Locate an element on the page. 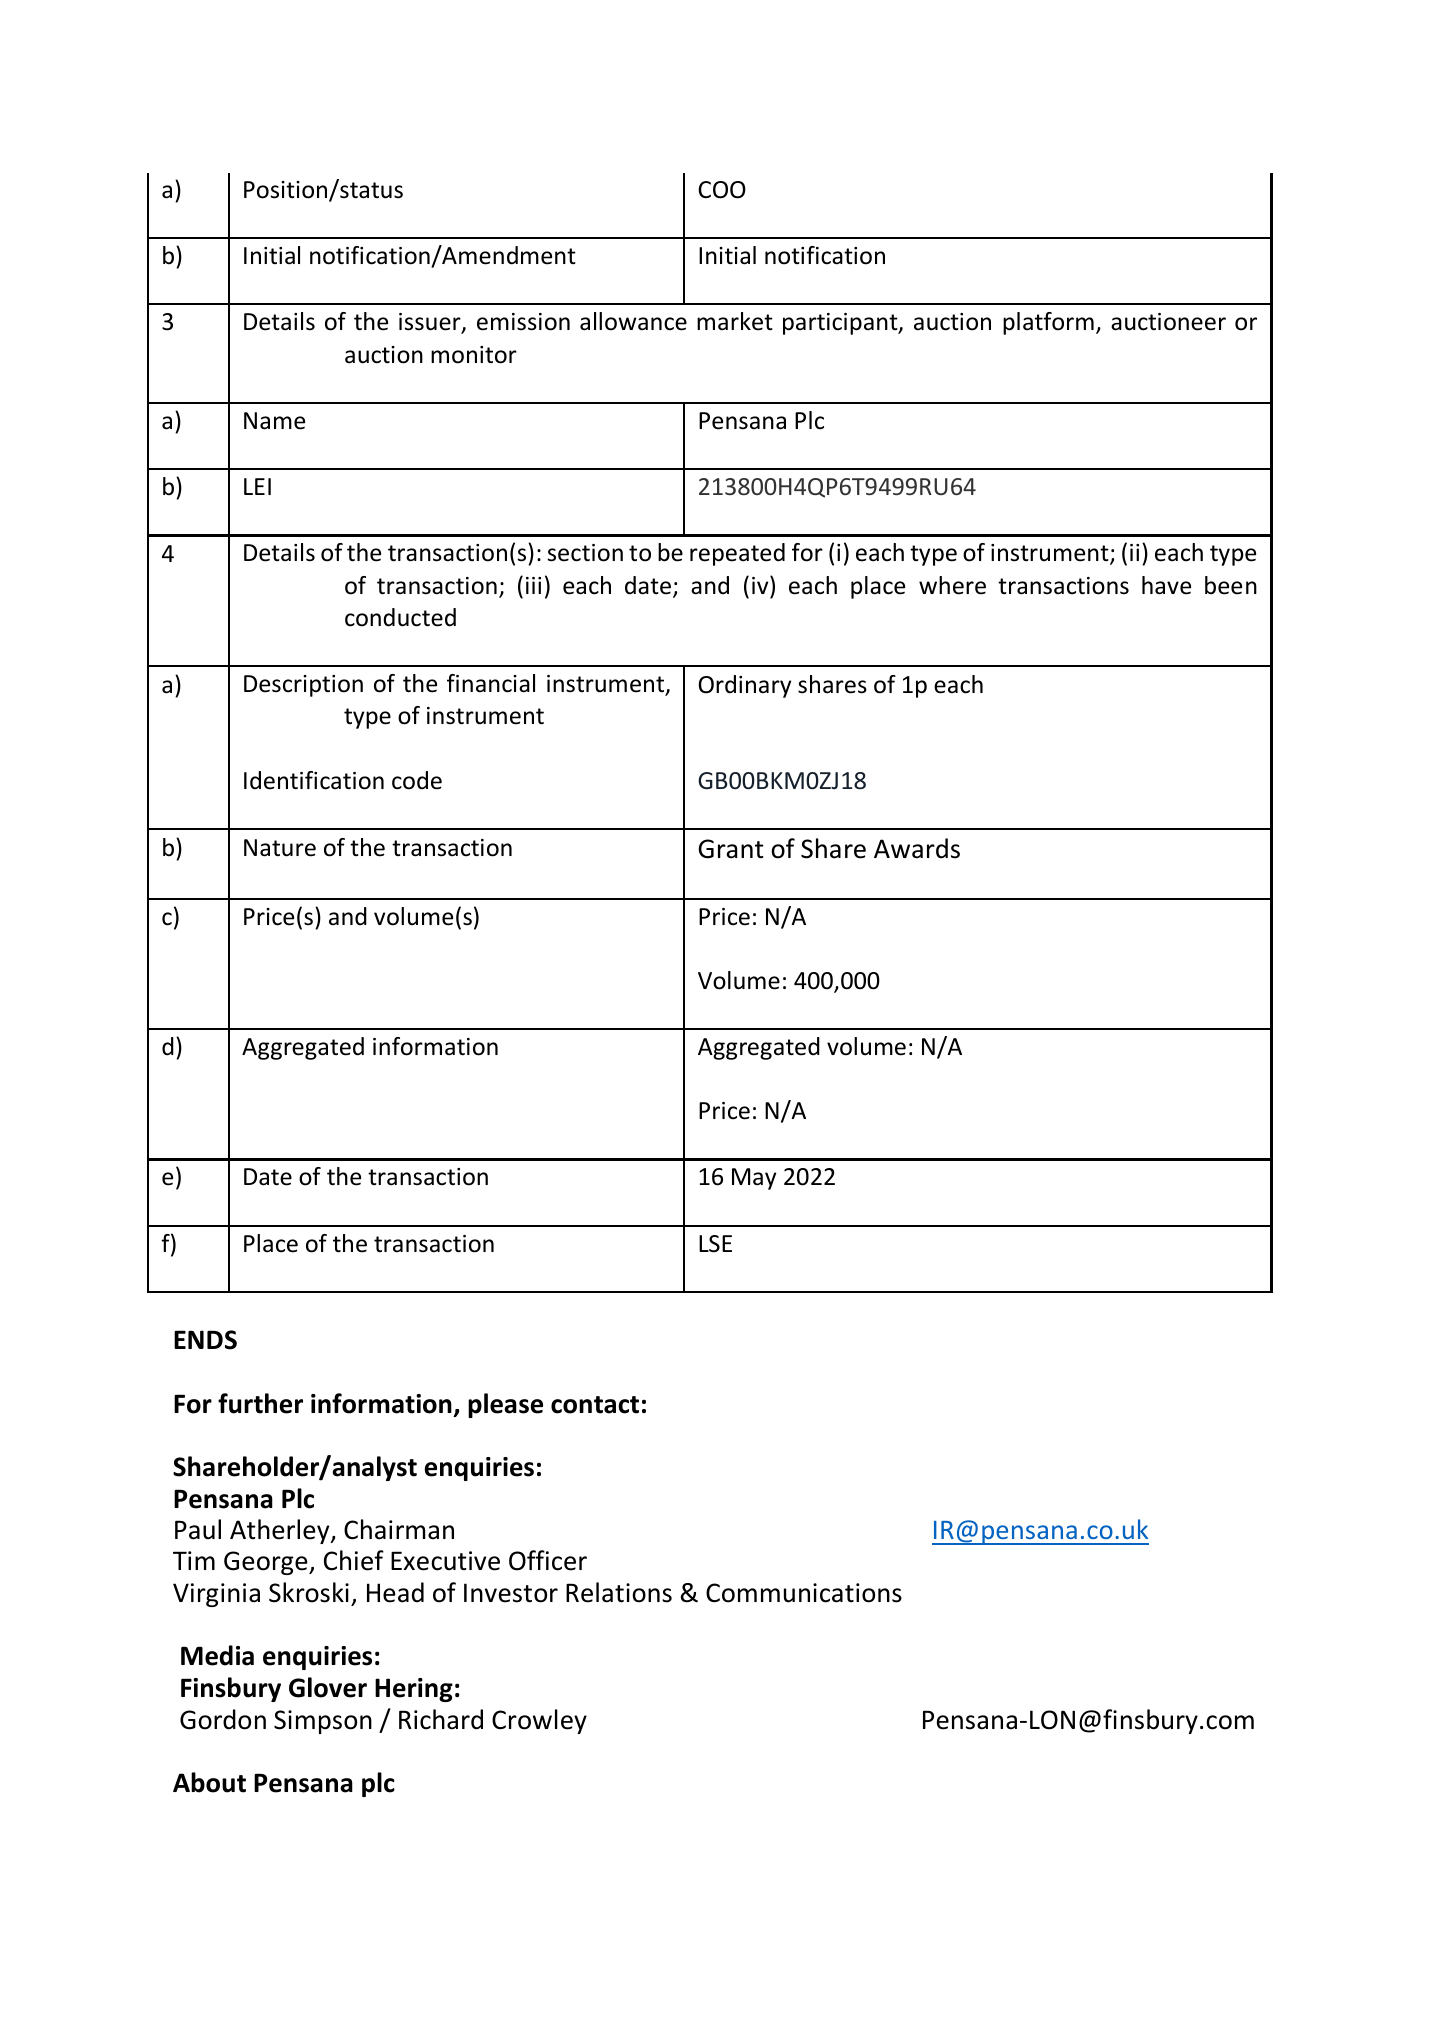 This page has width=1429, height=2021. COO is located at coordinates (722, 190).
